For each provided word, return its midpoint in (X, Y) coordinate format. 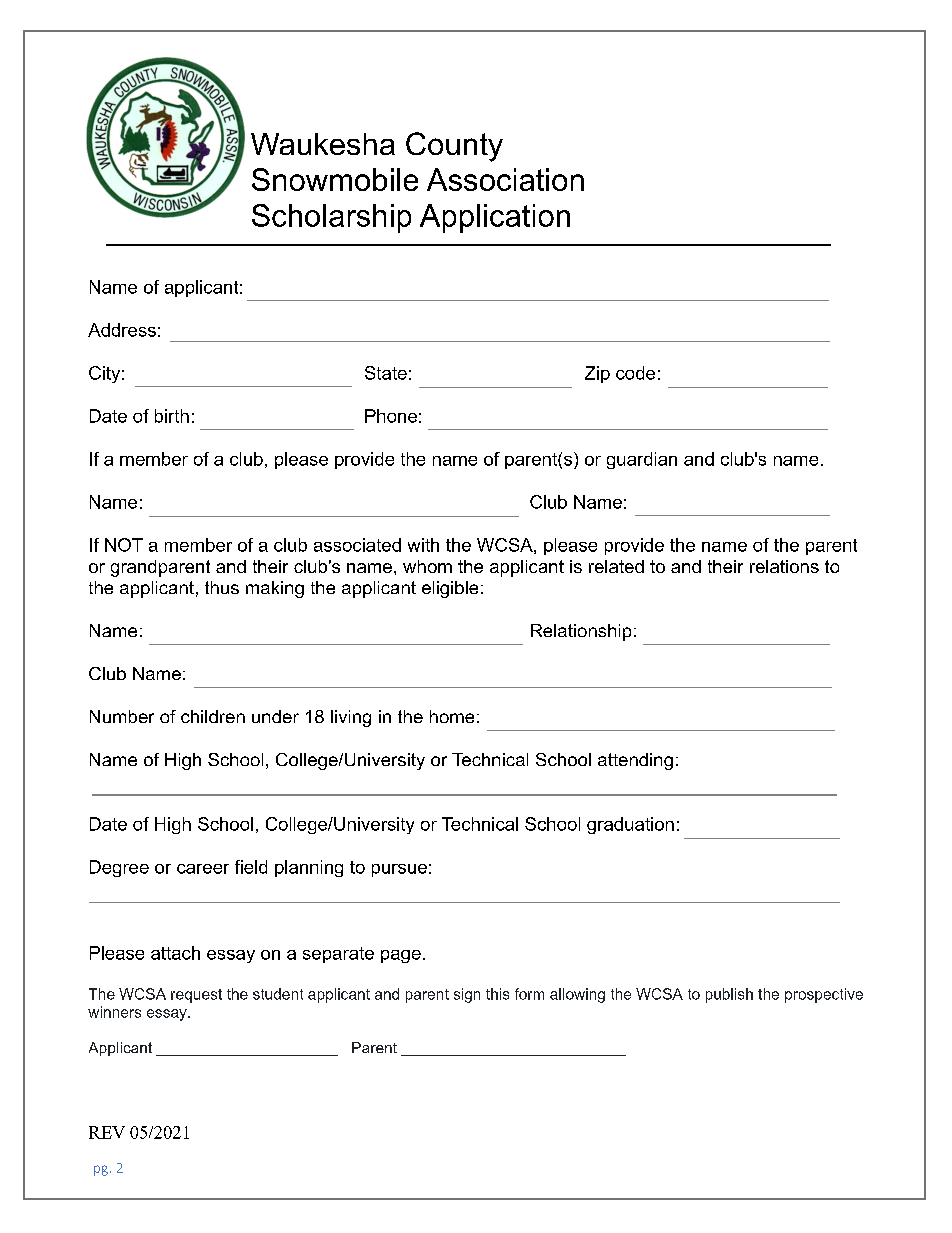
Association (505, 179)
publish (729, 995)
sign (467, 995)
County (454, 147)
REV (107, 1132)
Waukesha (323, 144)
